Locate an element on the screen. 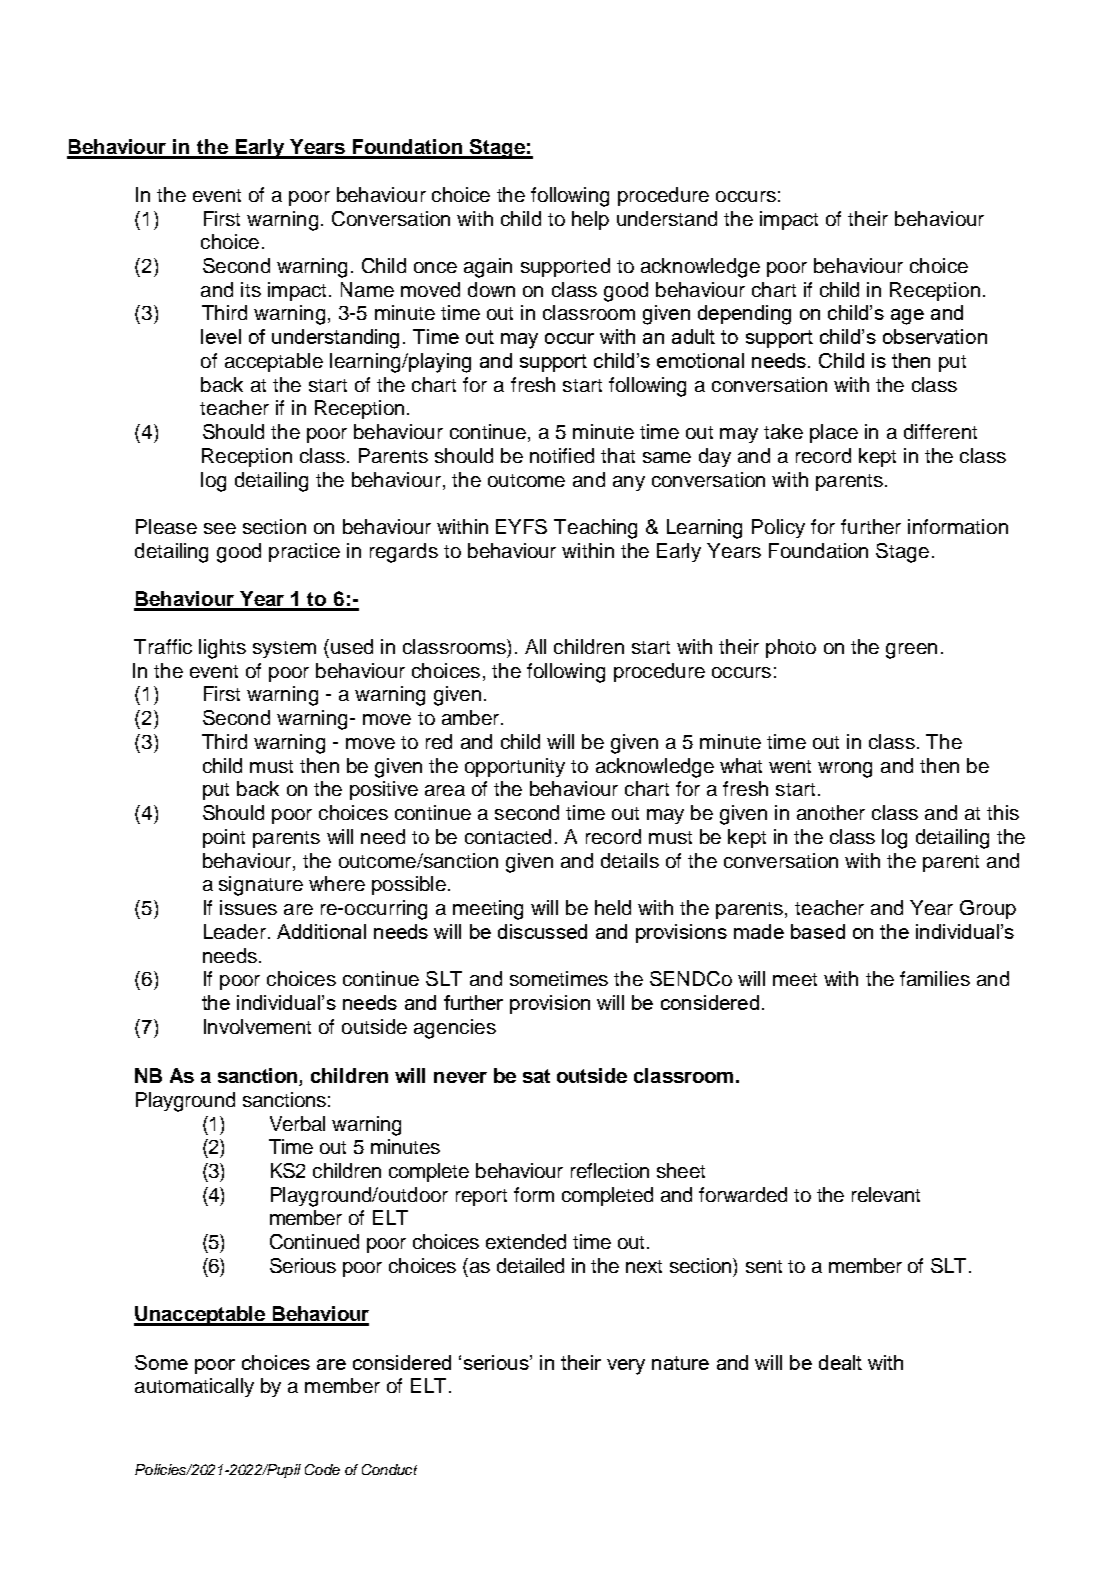  reflection is located at coordinates (610, 1170).
